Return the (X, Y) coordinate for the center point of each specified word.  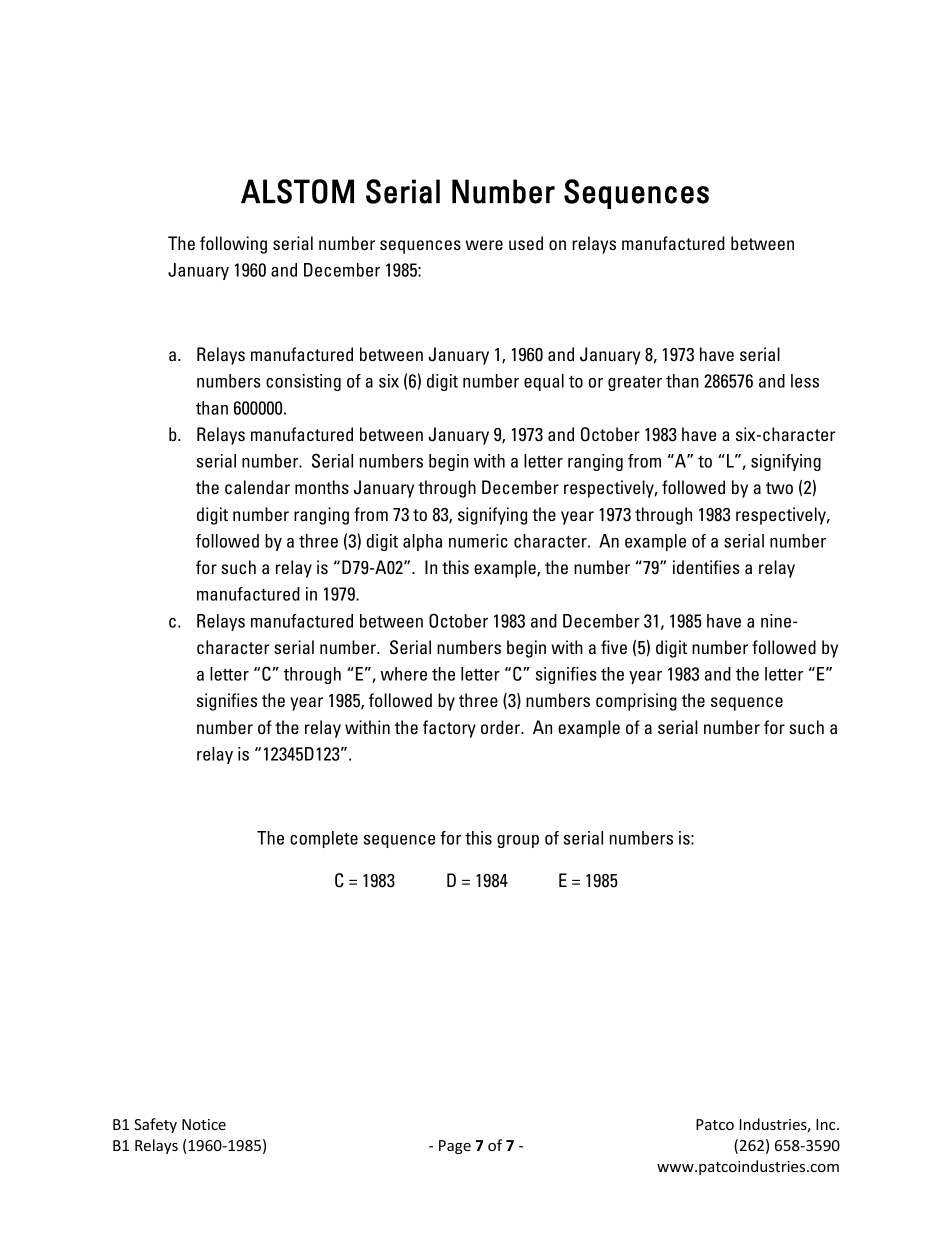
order (501, 727)
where (403, 674)
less (805, 381)
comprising (636, 702)
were (484, 245)
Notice (204, 1124)
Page (455, 1147)
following (233, 245)
